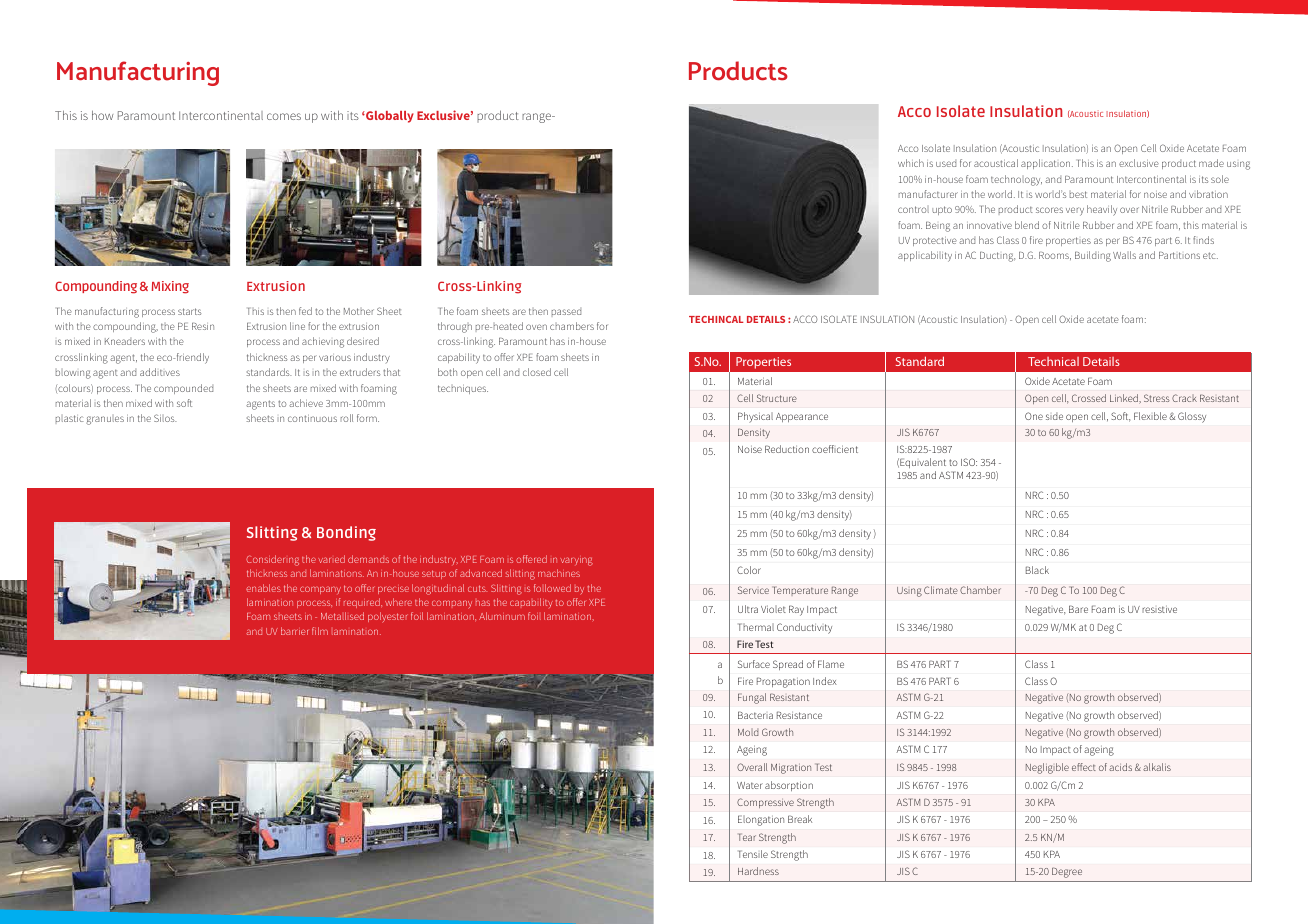 The height and width of the screenshot is (924, 1308). Describe the element at coordinates (747, 837) in the screenshot. I see `Tear` at that location.
